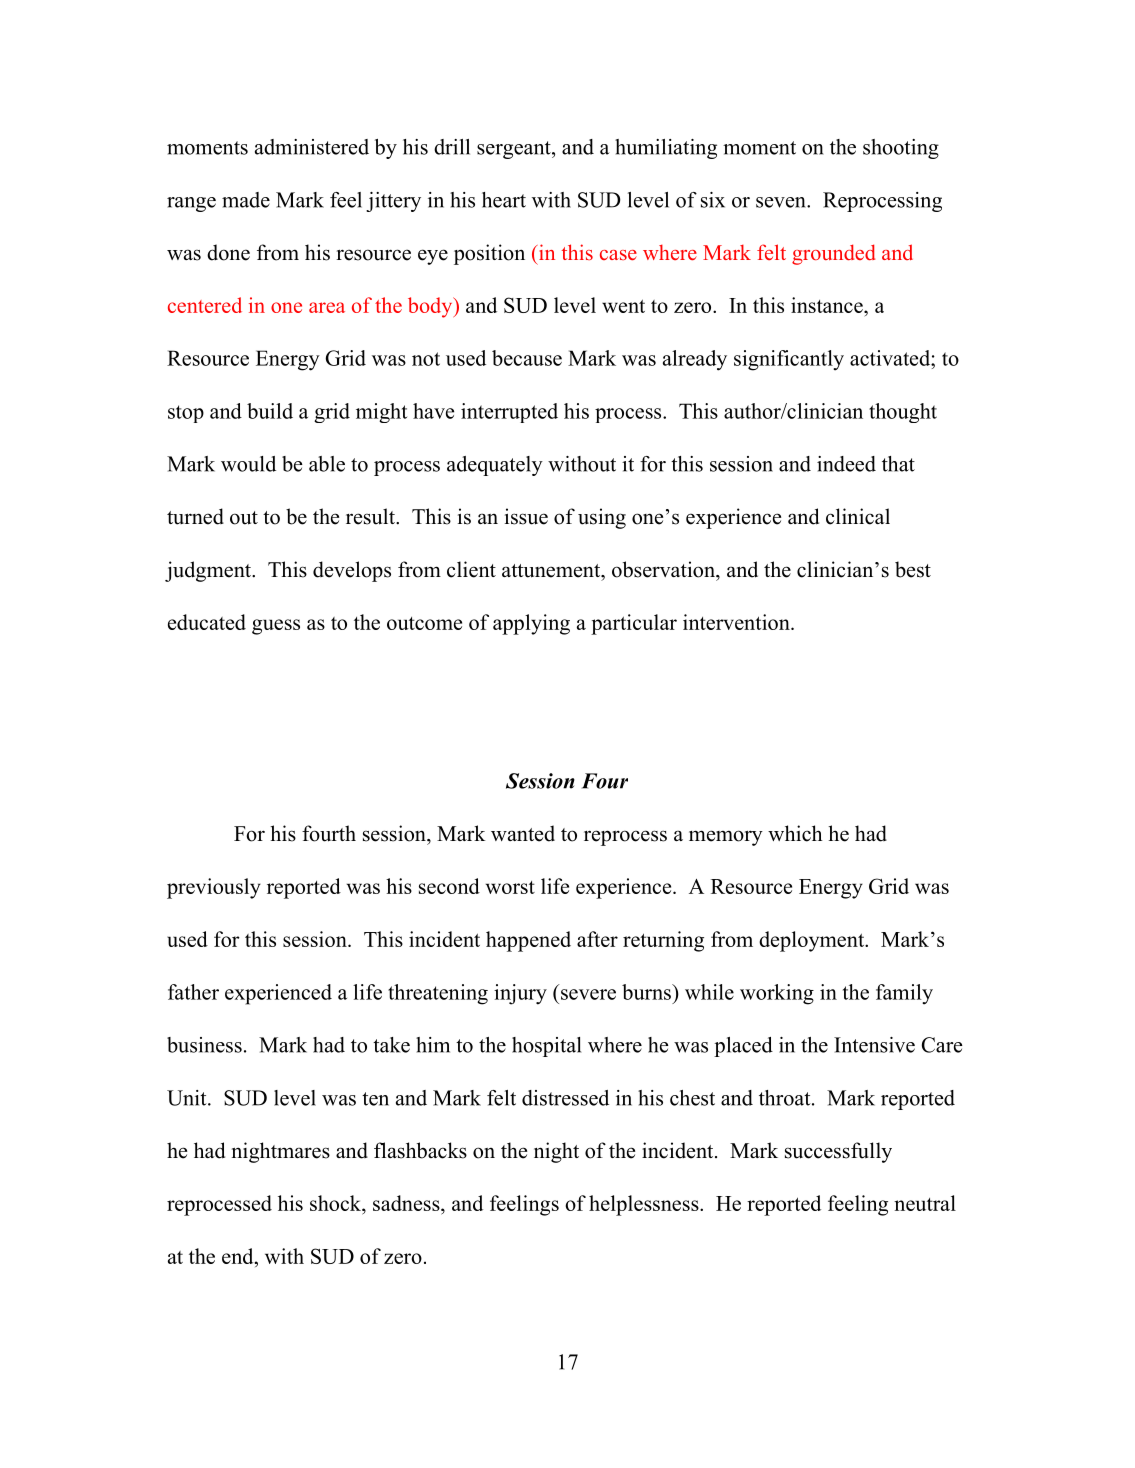 This document has height=1468, width=1135. Describe the element at coordinates (246, 200) in the document. I see `made` at that location.
